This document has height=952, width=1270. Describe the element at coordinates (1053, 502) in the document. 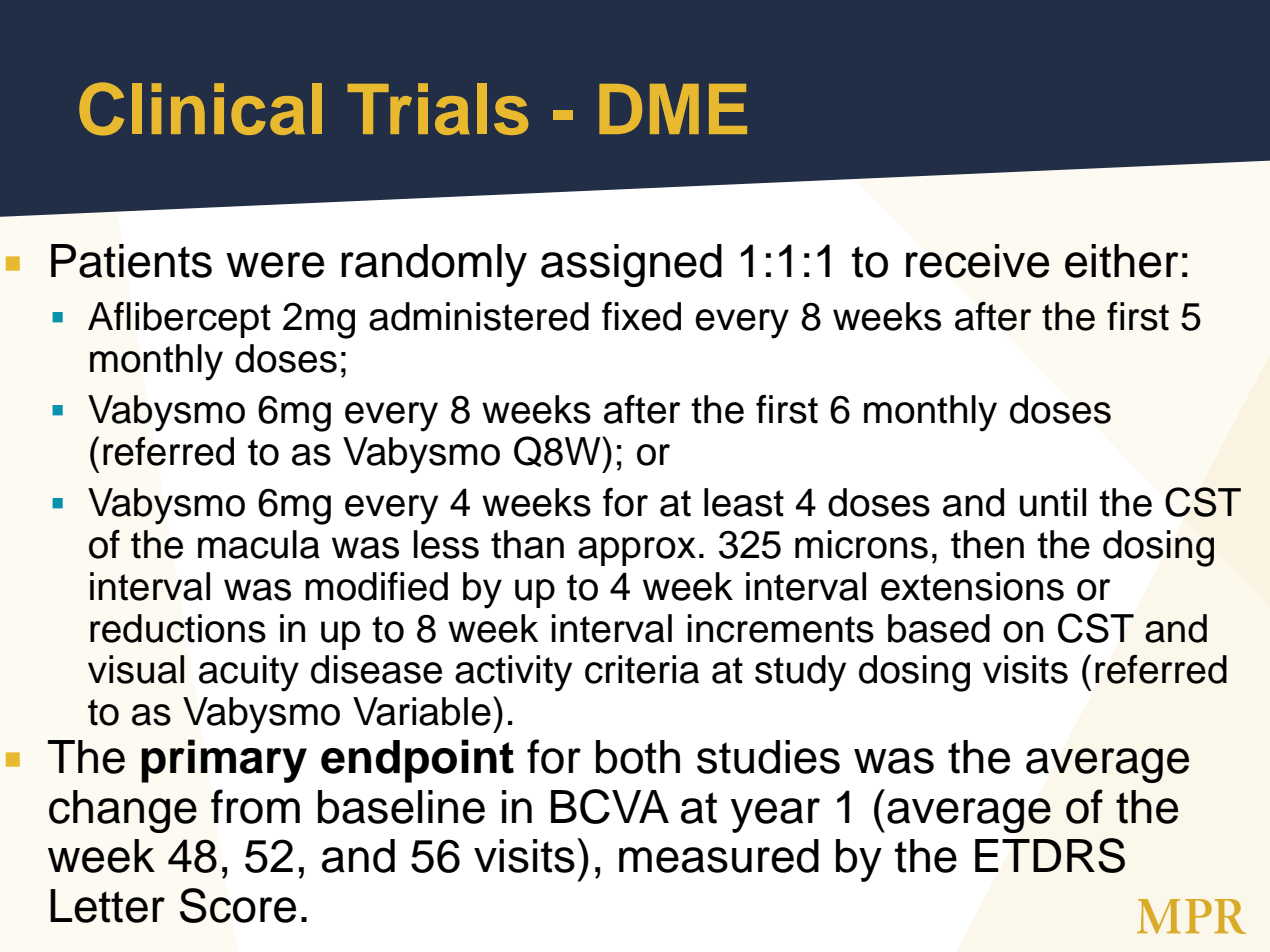

I see `until` at that location.
